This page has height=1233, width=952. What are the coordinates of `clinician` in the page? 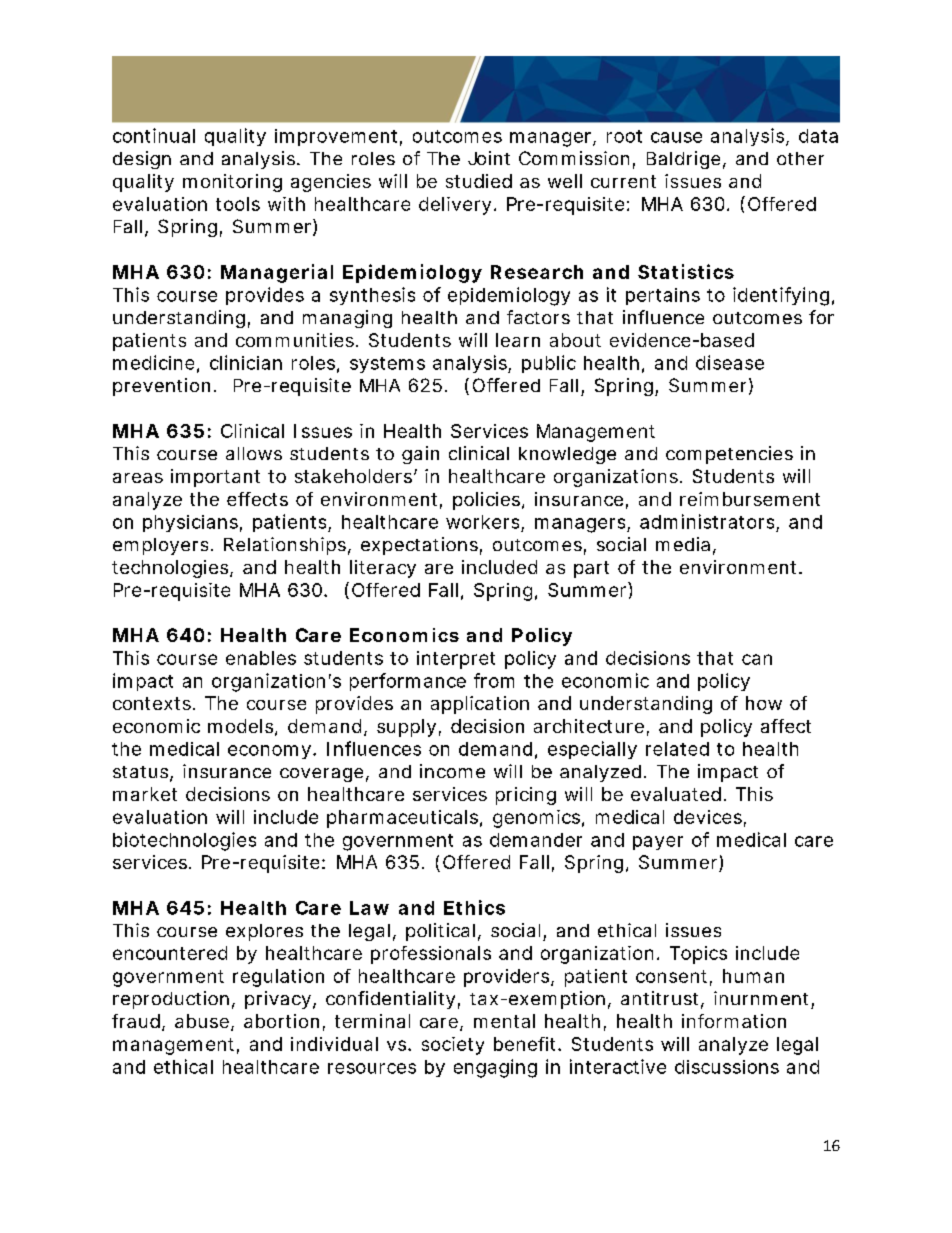 It's located at (246, 362).
